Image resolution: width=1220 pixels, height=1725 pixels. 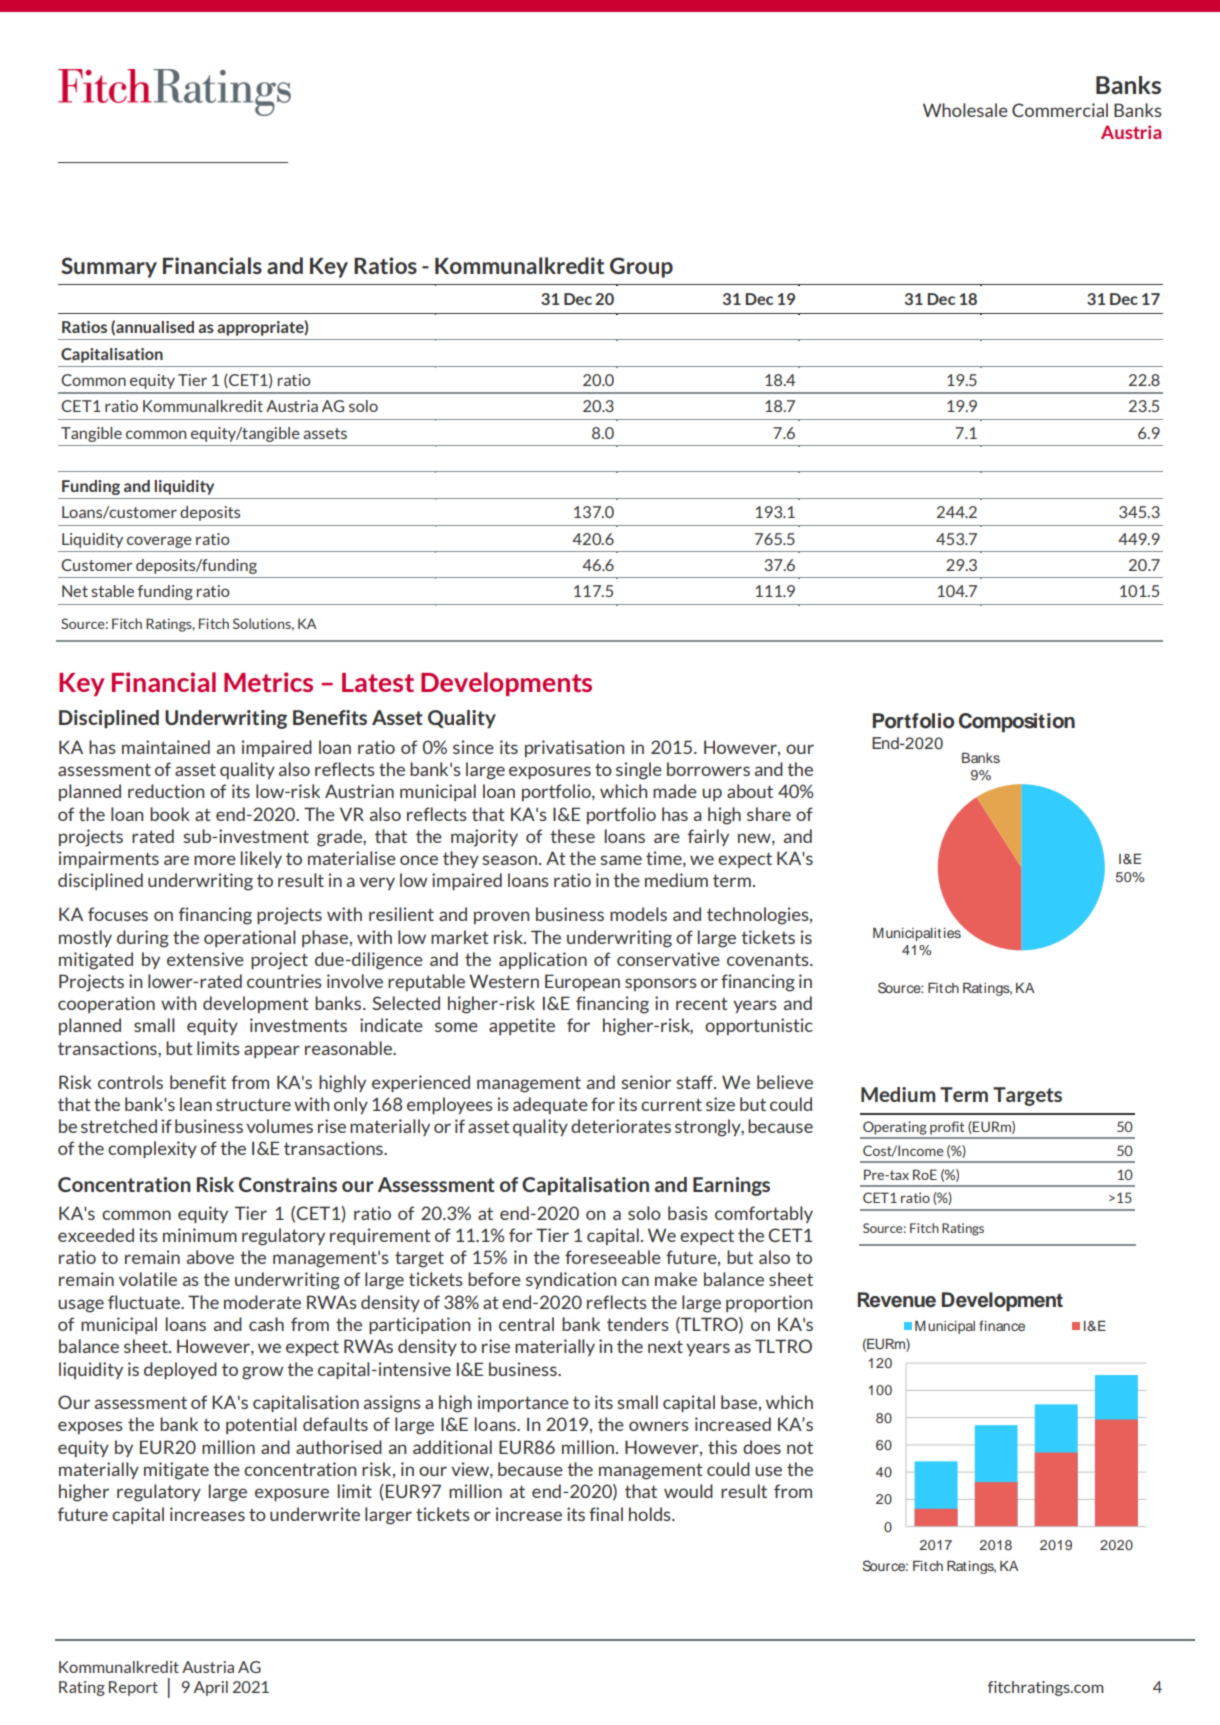 What do you see at coordinates (641, 267) in the page?
I see `Group` at bounding box center [641, 267].
